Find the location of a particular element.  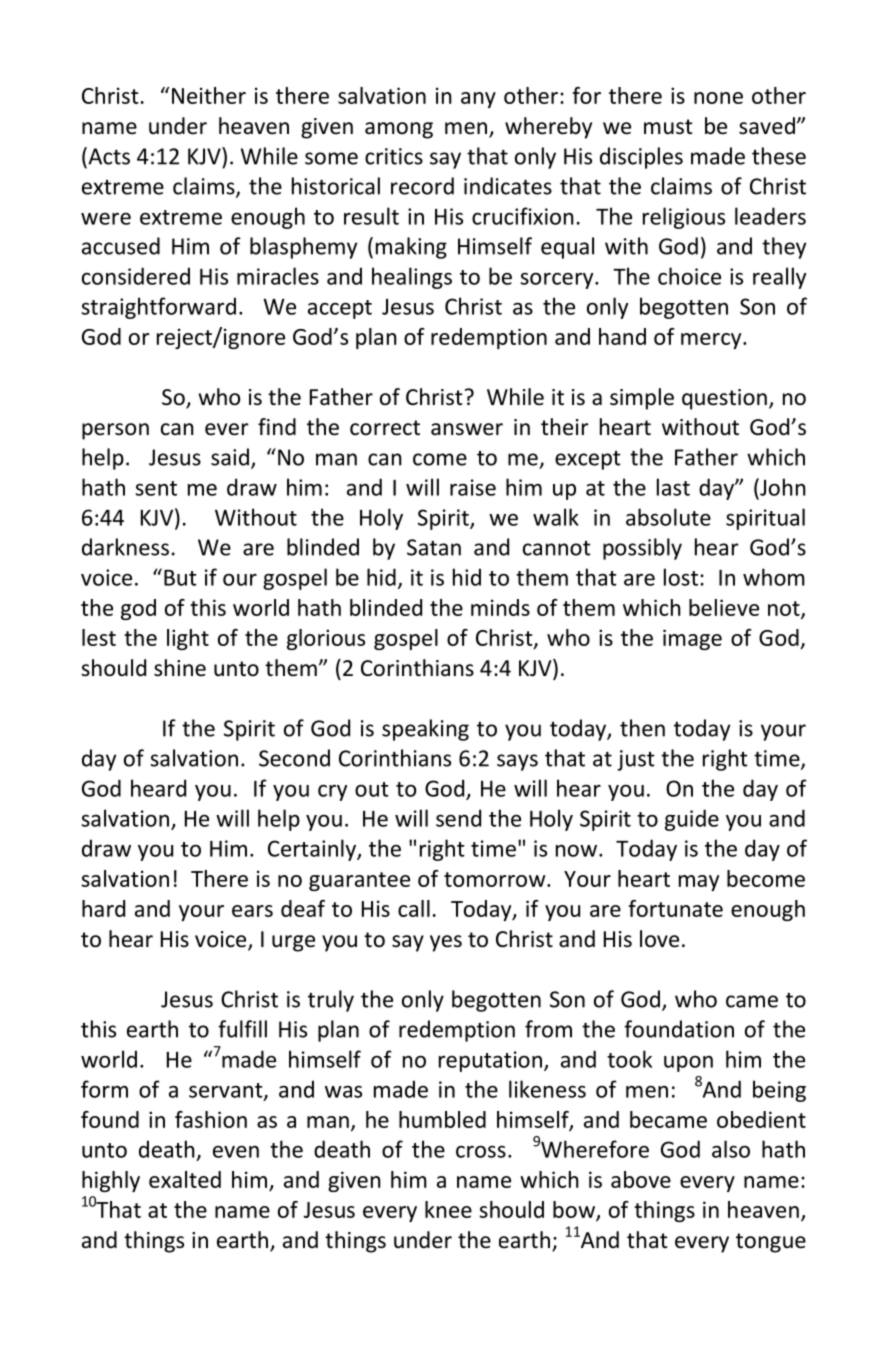

exalted is located at coordinates (185, 1179).
